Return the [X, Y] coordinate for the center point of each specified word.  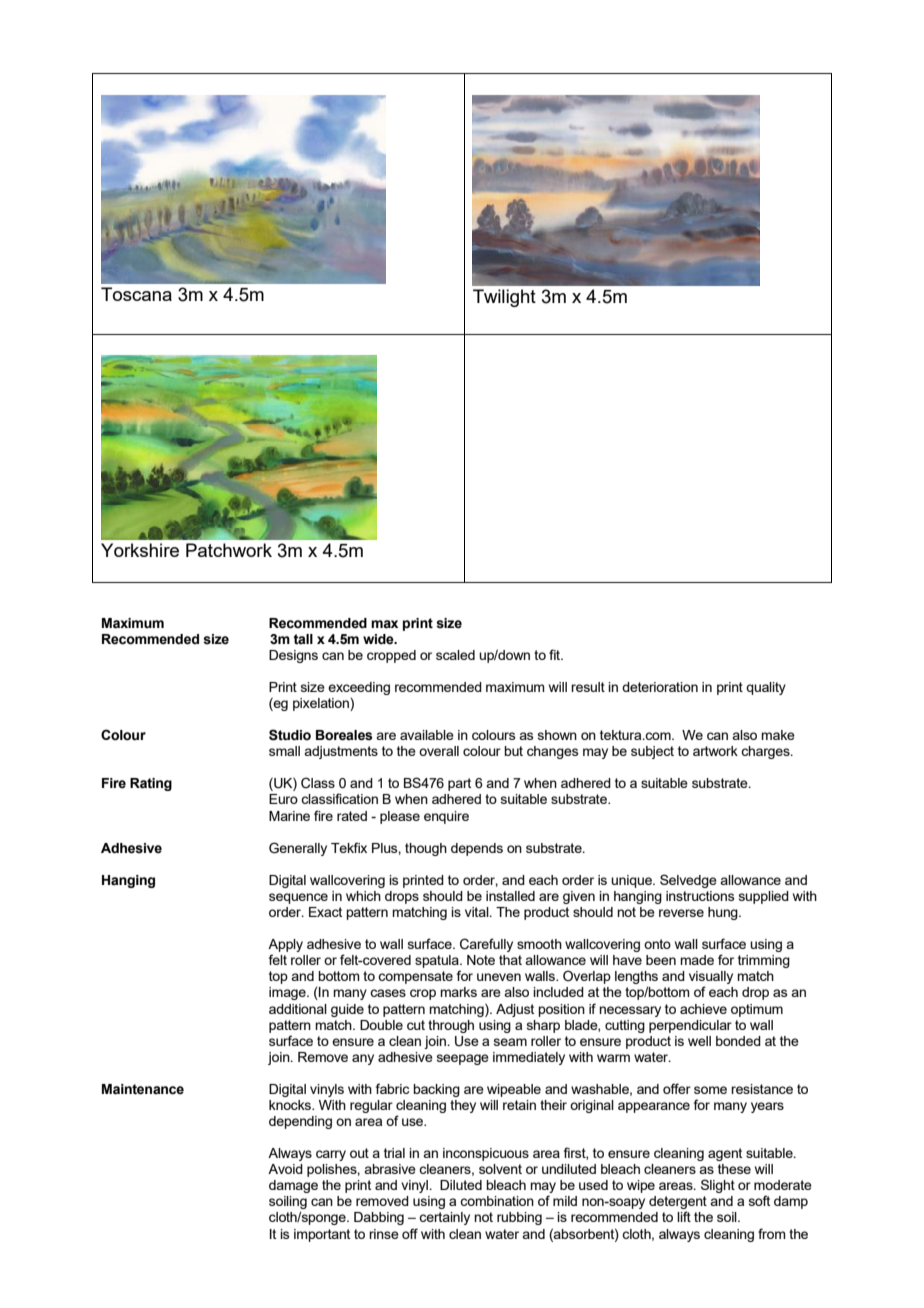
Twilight [504, 298]
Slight [718, 1186]
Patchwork [229, 550]
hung [724, 913]
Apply [285, 947]
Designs [293, 656]
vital [478, 912]
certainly [444, 1218]
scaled [455, 655]
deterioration [660, 687]
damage [293, 1186]
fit [556, 654]
